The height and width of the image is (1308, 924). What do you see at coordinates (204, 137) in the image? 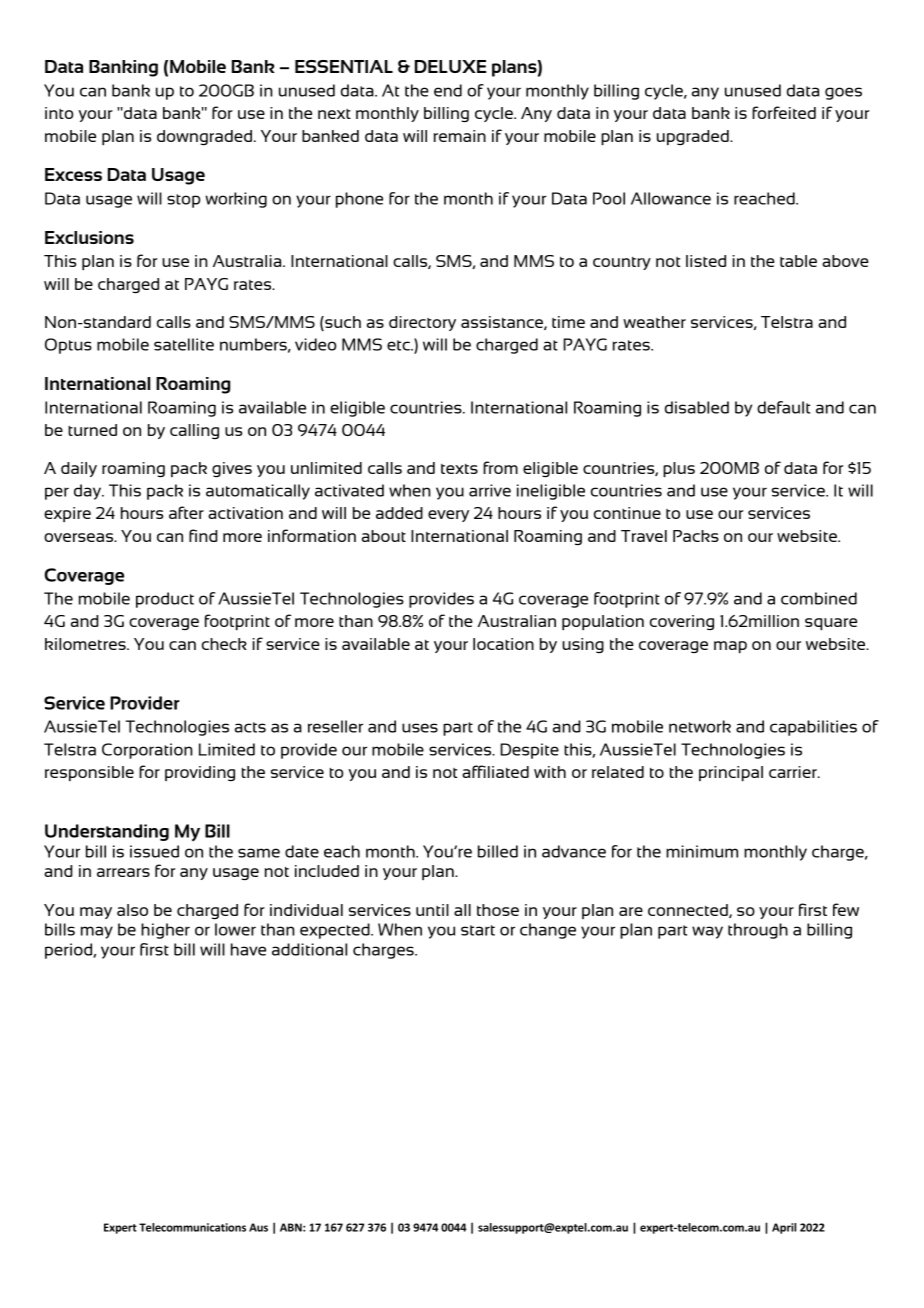
I see `downgraded` at bounding box center [204, 137].
